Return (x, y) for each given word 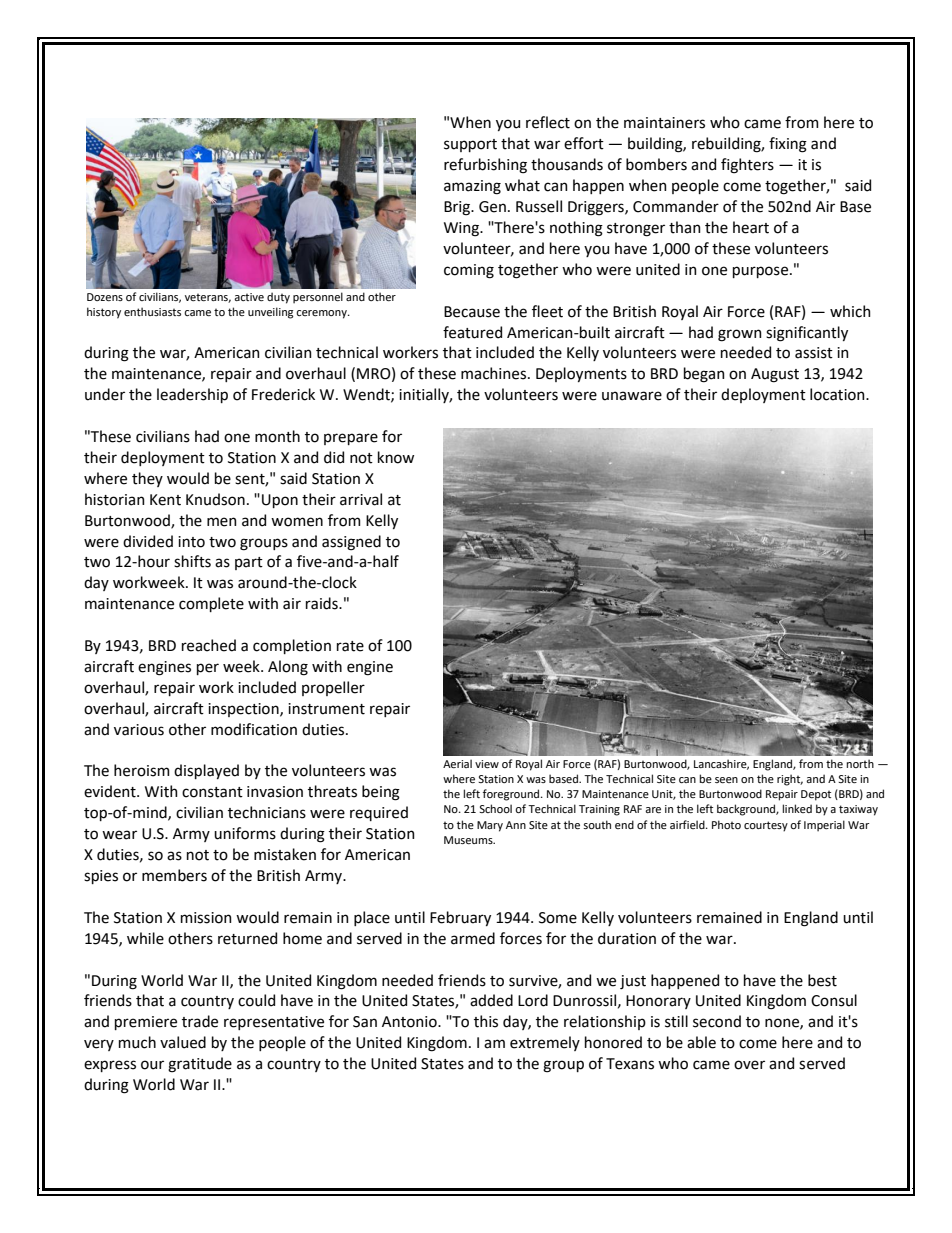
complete (211, 604)
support (470, 145)
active (249, 297)
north (860, 763)
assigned (351, 543)
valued (183, 1042)
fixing (788, 145)
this (486, 1021)
